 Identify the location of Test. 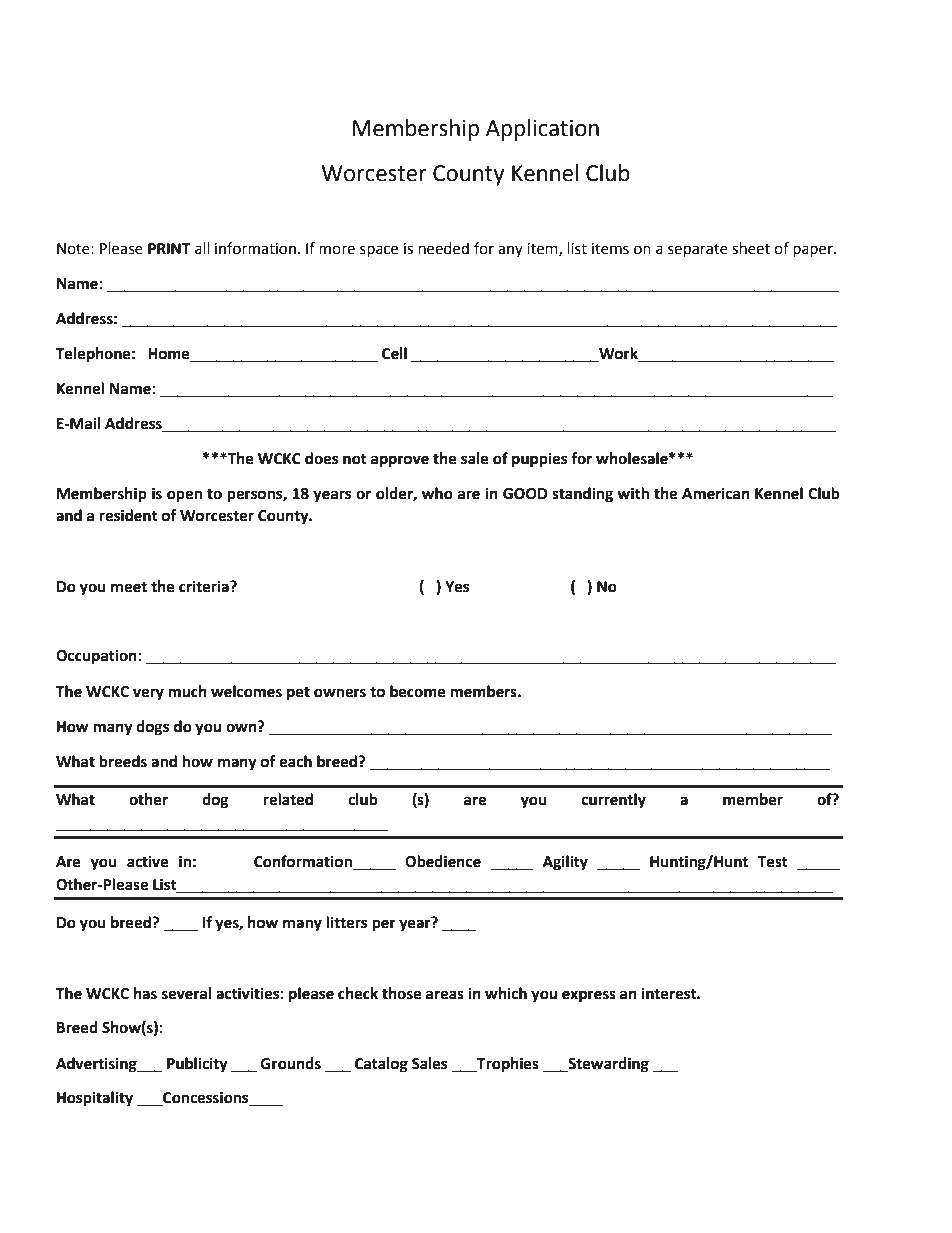
(772, 862).
